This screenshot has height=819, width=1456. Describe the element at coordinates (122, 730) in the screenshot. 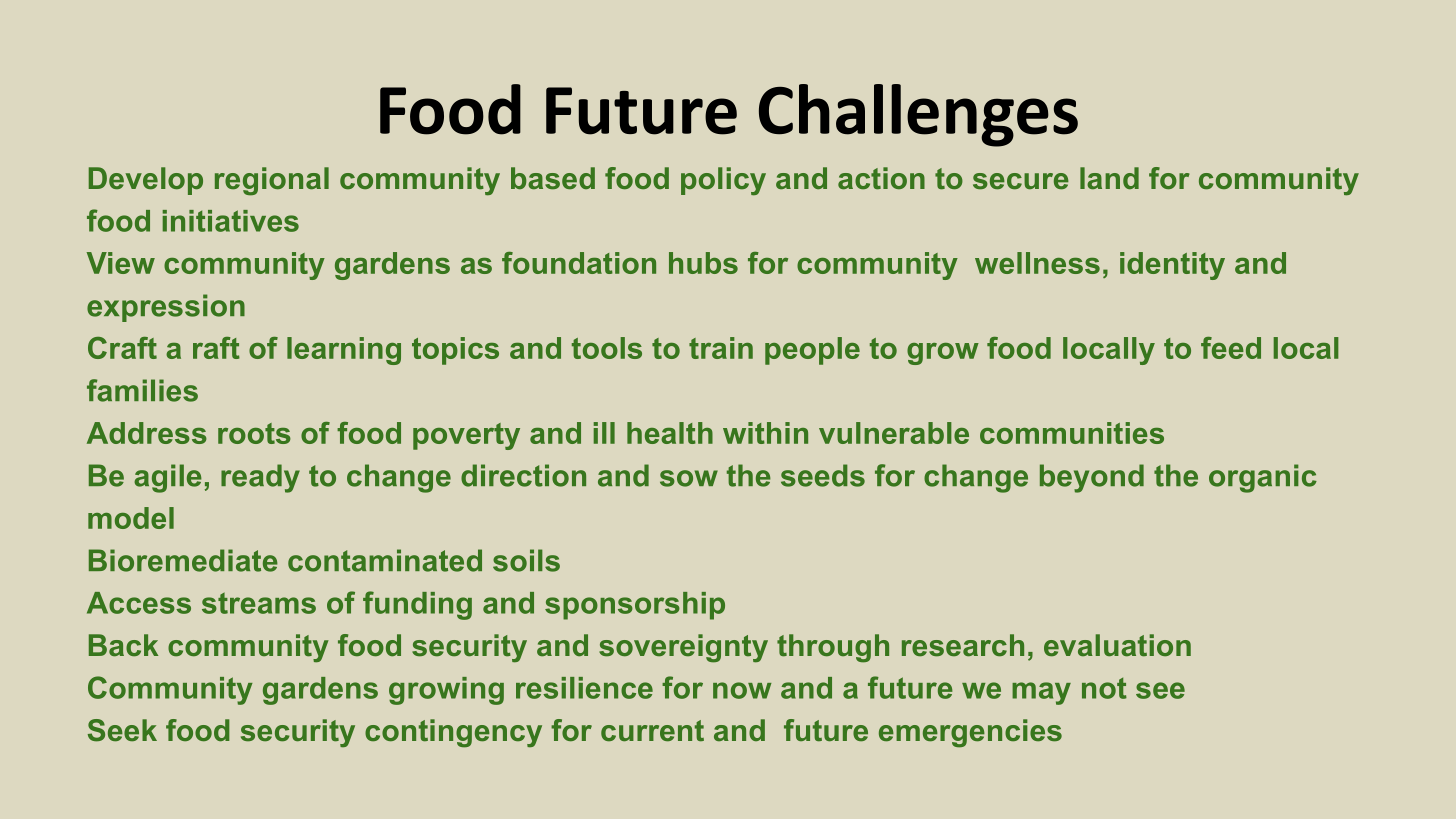

I see `Seek` at that location.
